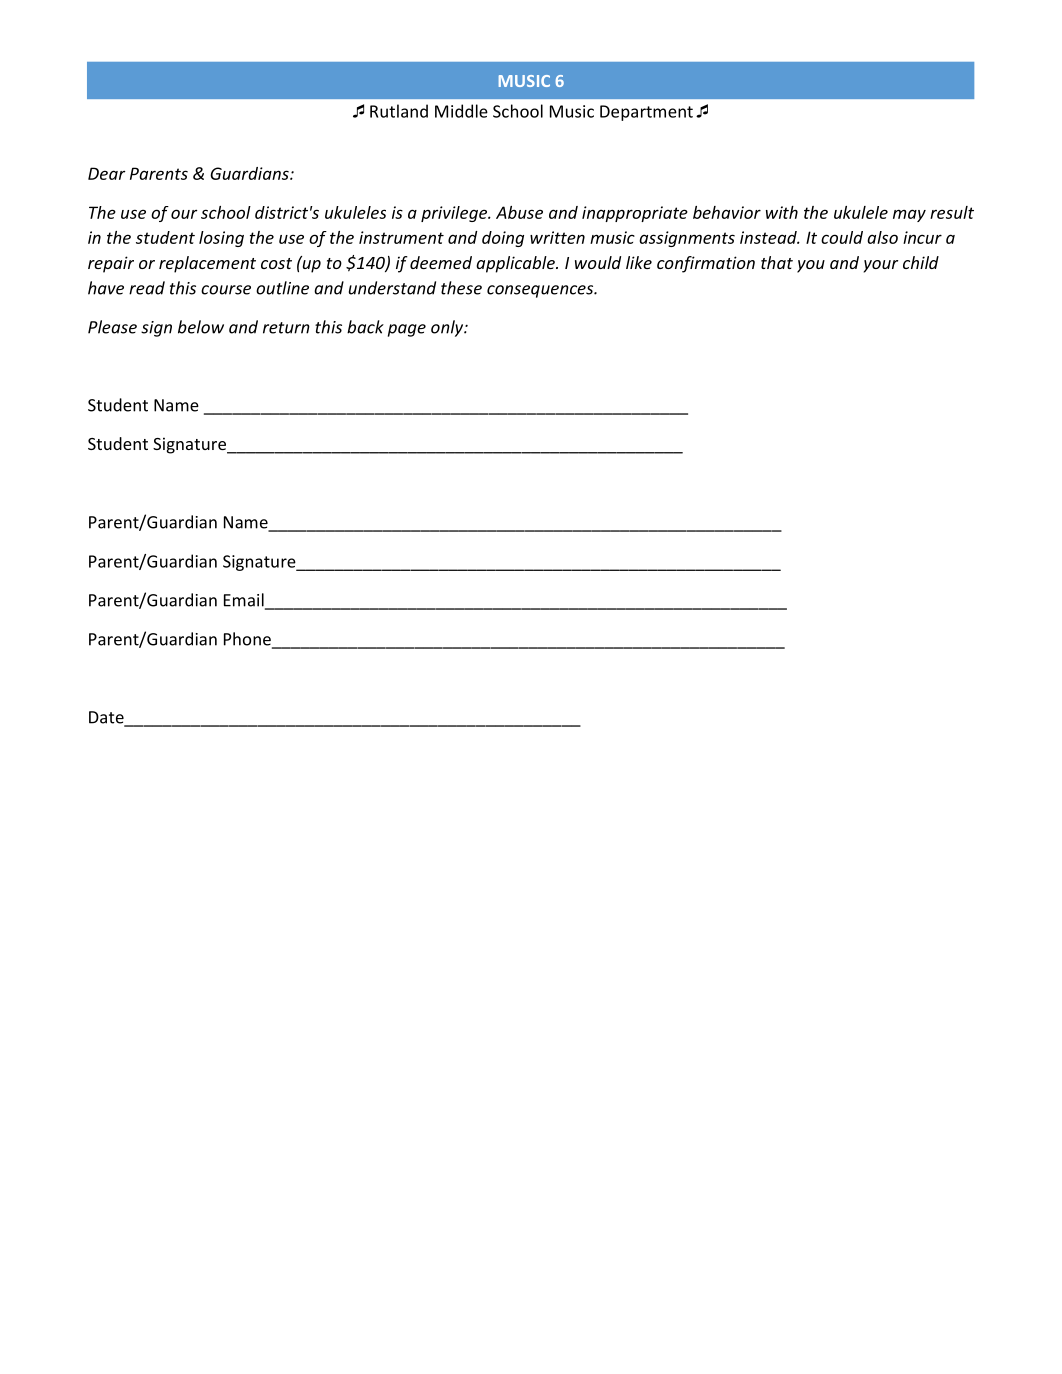 The width and height of the screenshot is (1062, 1374). Describe the element at coordinates (461, 288) in the screenshot. I see `these` at that location.
